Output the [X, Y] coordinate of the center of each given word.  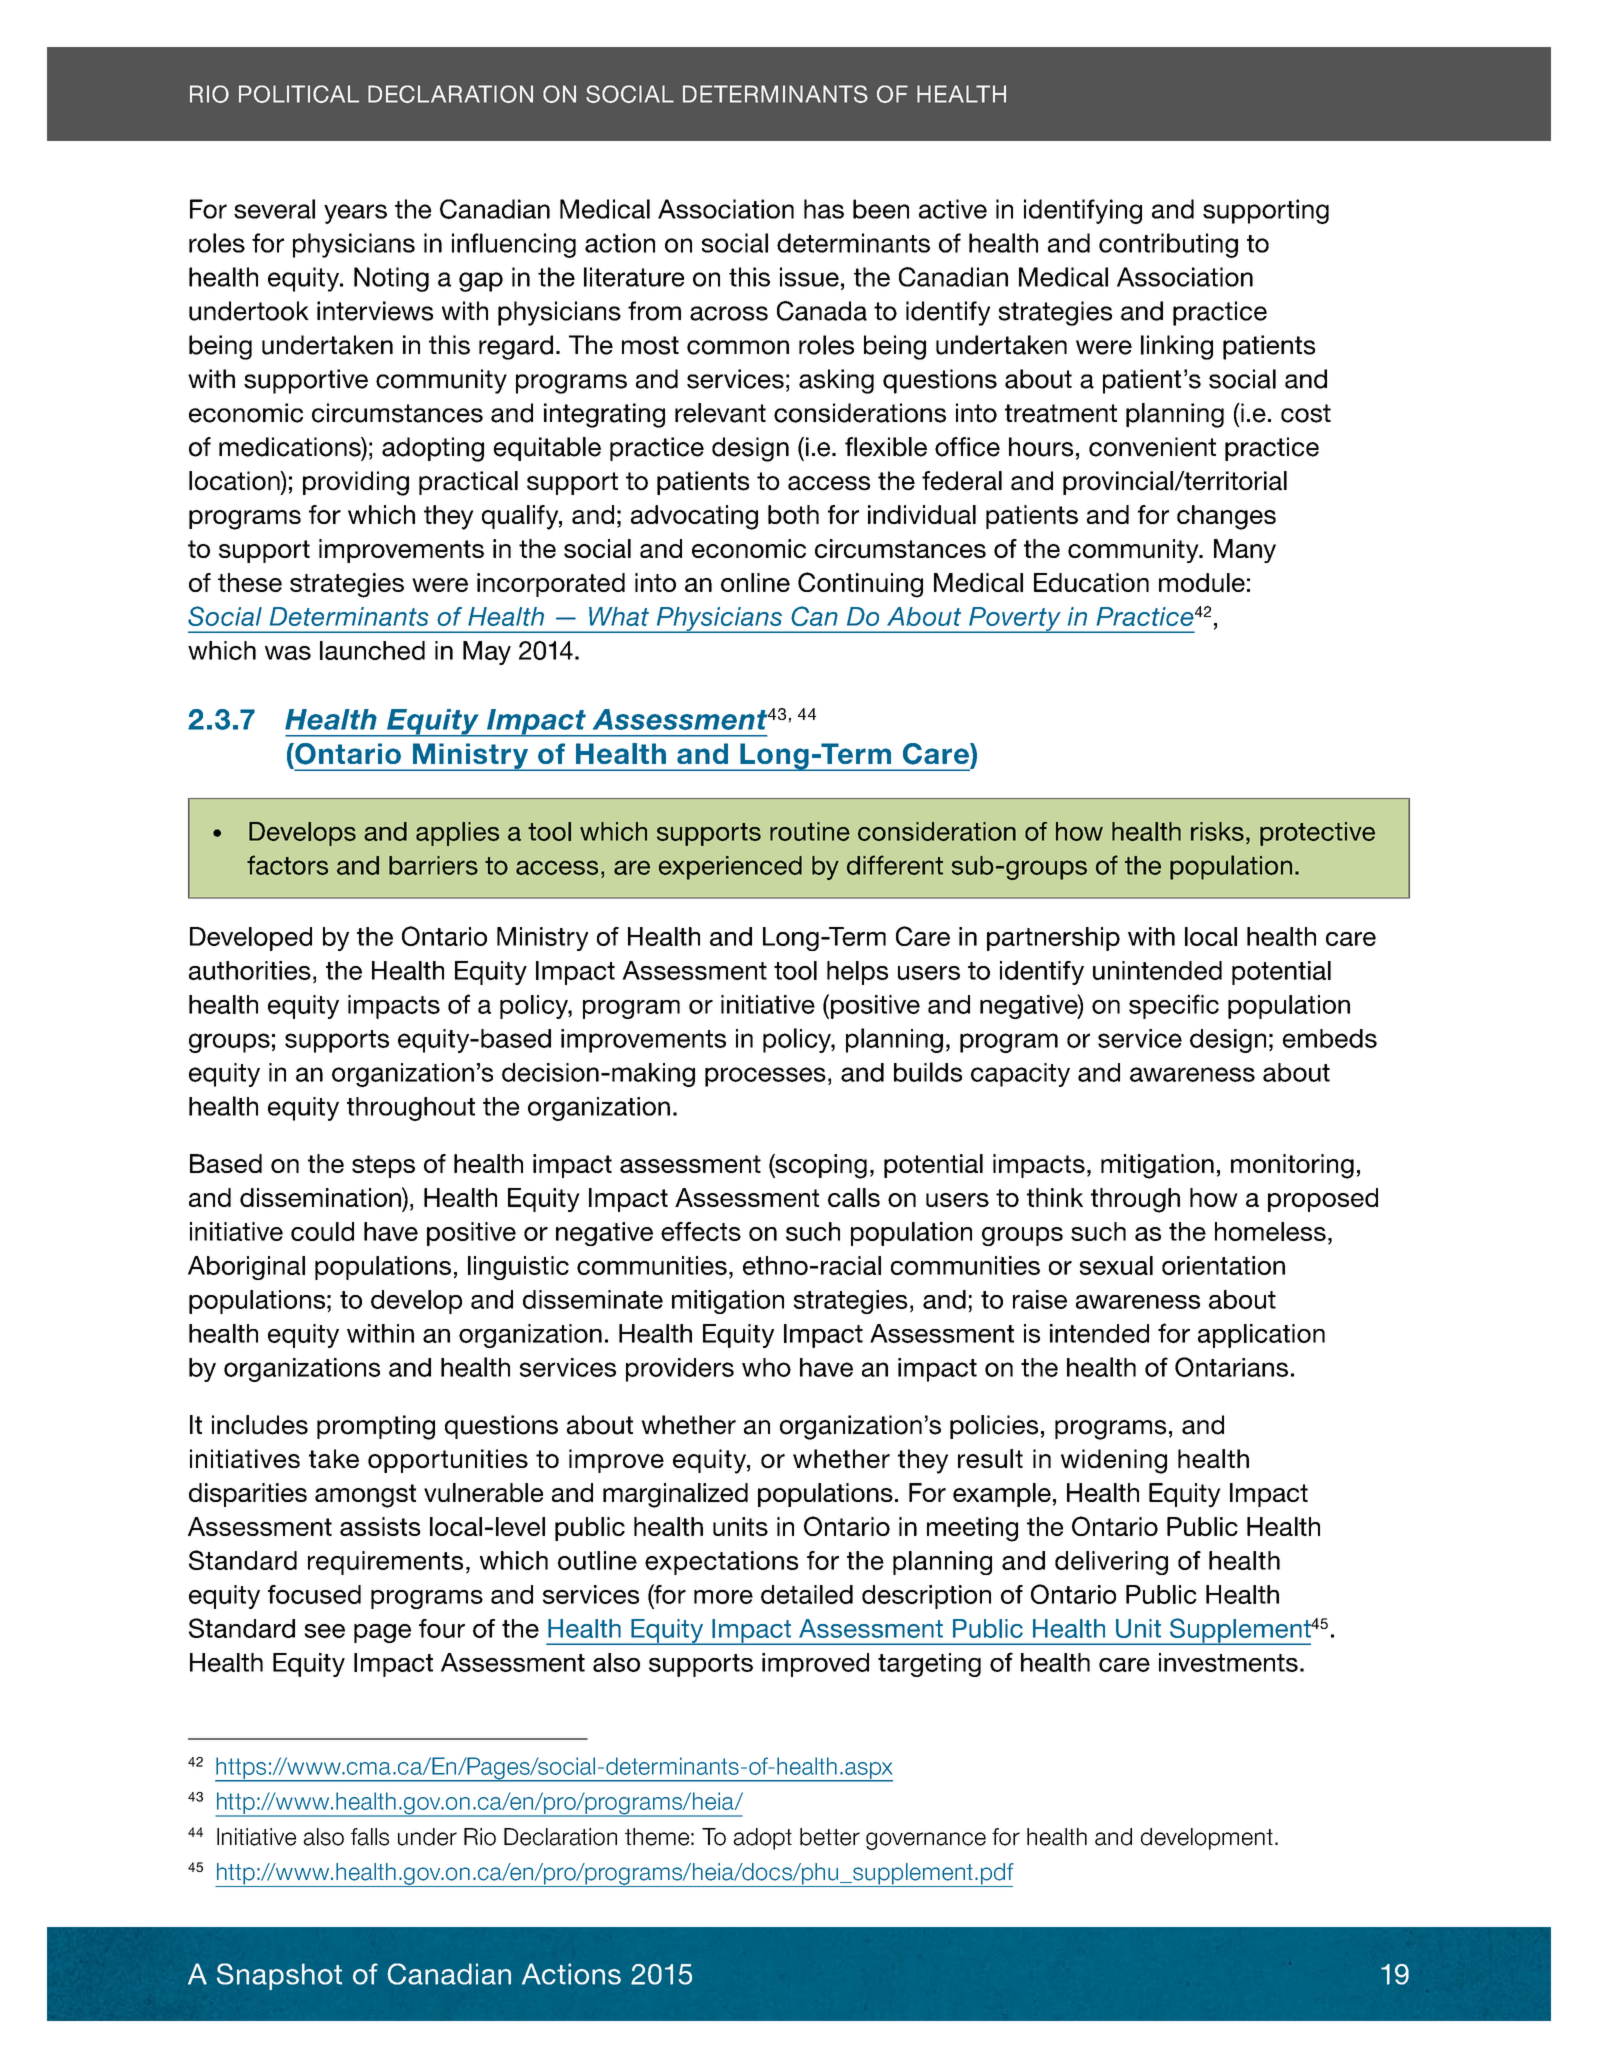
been [881, 209]
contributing [1168, 245]
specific [1174, 1006]
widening [1114, 1461]
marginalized [675, 1495]
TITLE [389, 94]
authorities [250, 970]
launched [372, 650]
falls [370, 1837]
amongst [365, 1496]
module [1202, 582]
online [755, 582]
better [830, 1837]
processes [765, 1077]
